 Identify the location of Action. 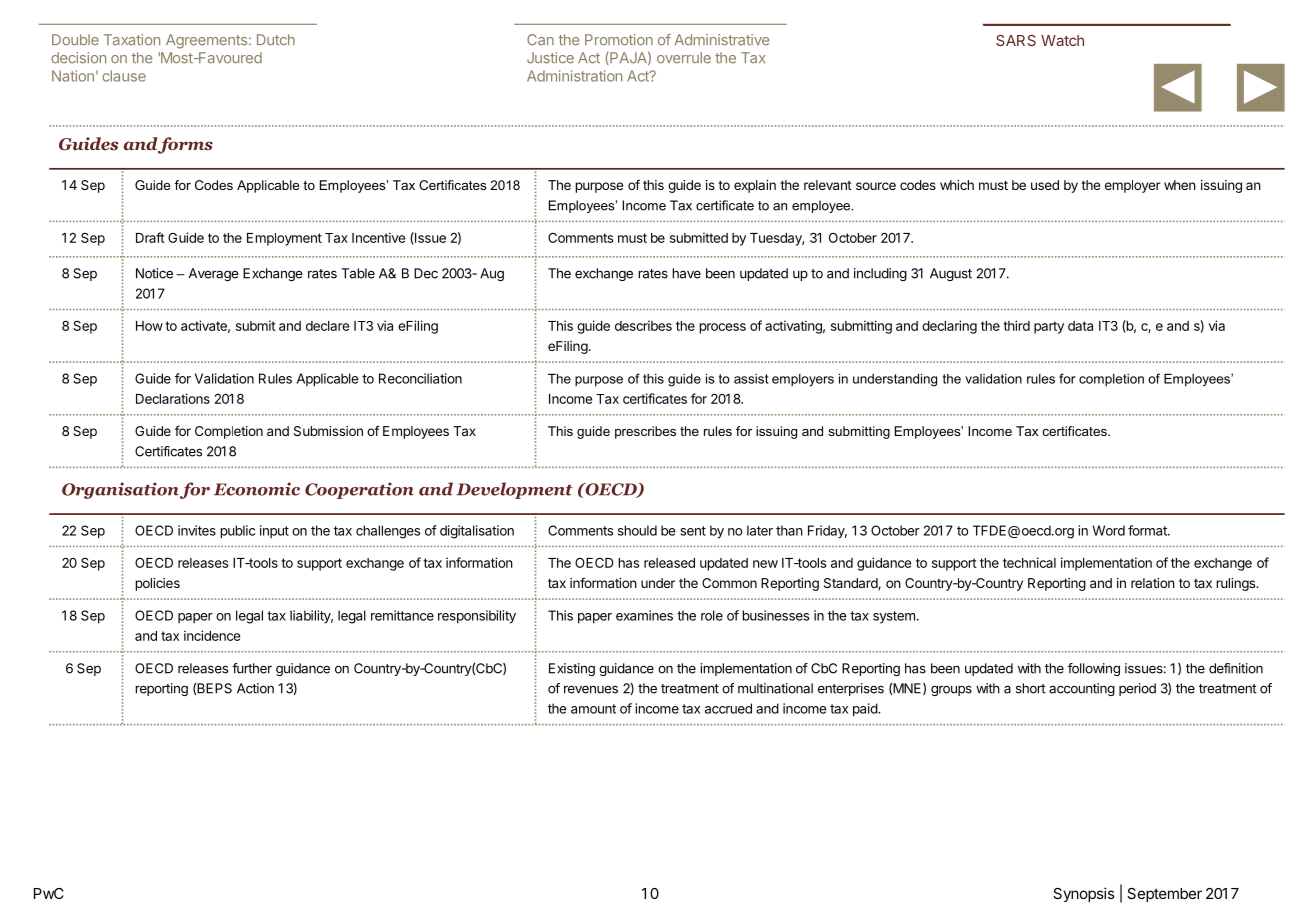
(255, 688).
